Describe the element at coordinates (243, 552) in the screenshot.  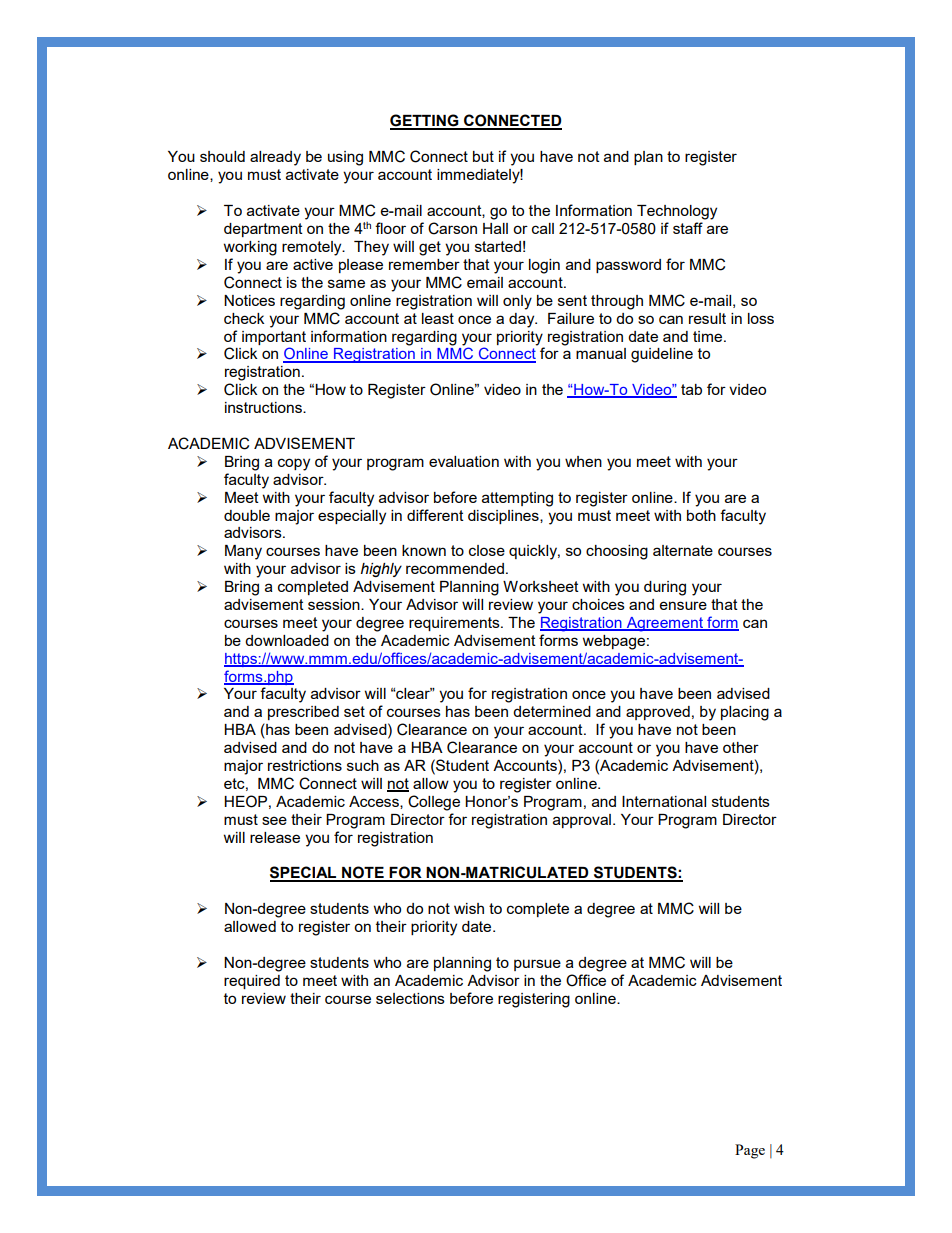
I see `Many` at that location.
